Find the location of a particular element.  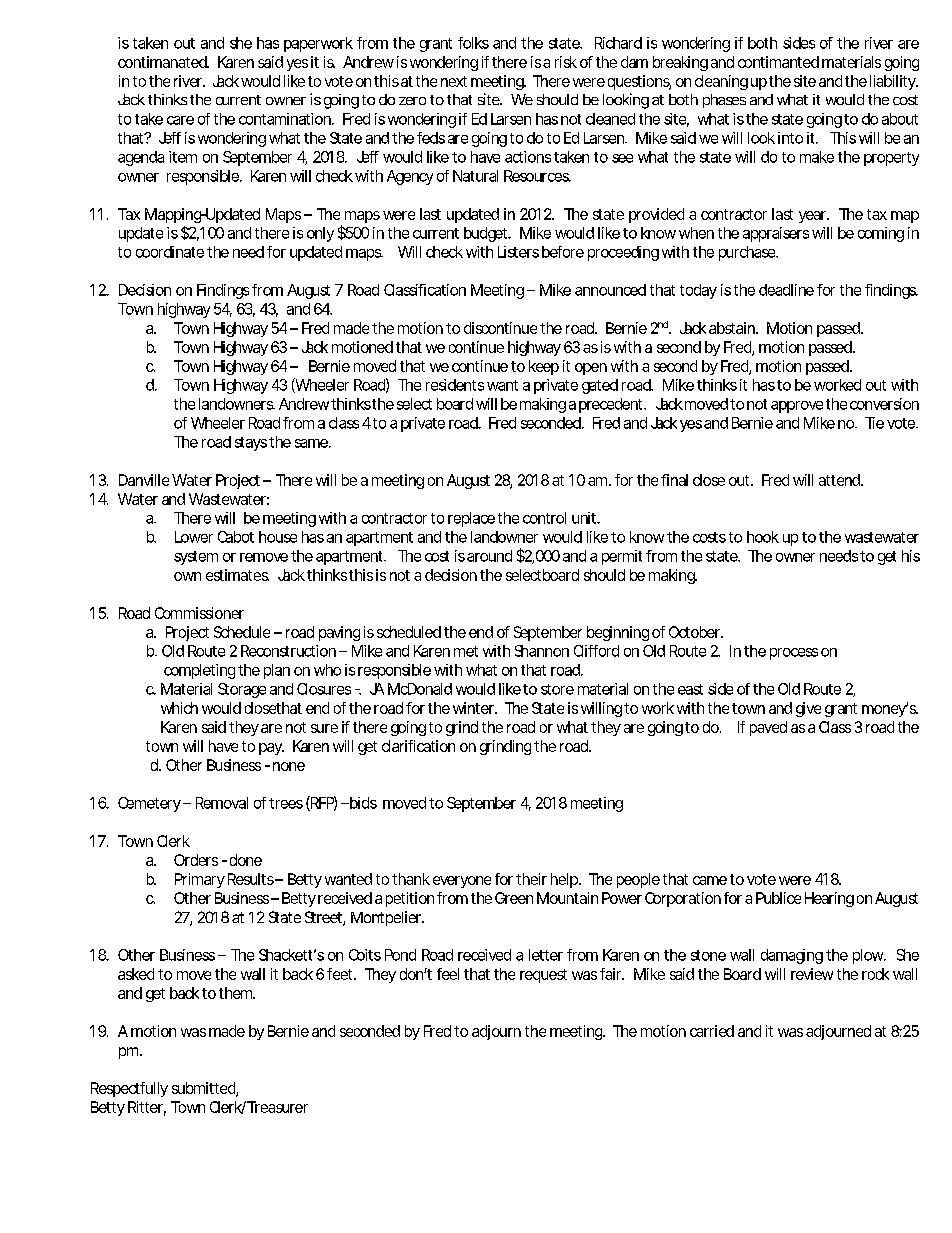

pay is located at coordinates (271, 749).
